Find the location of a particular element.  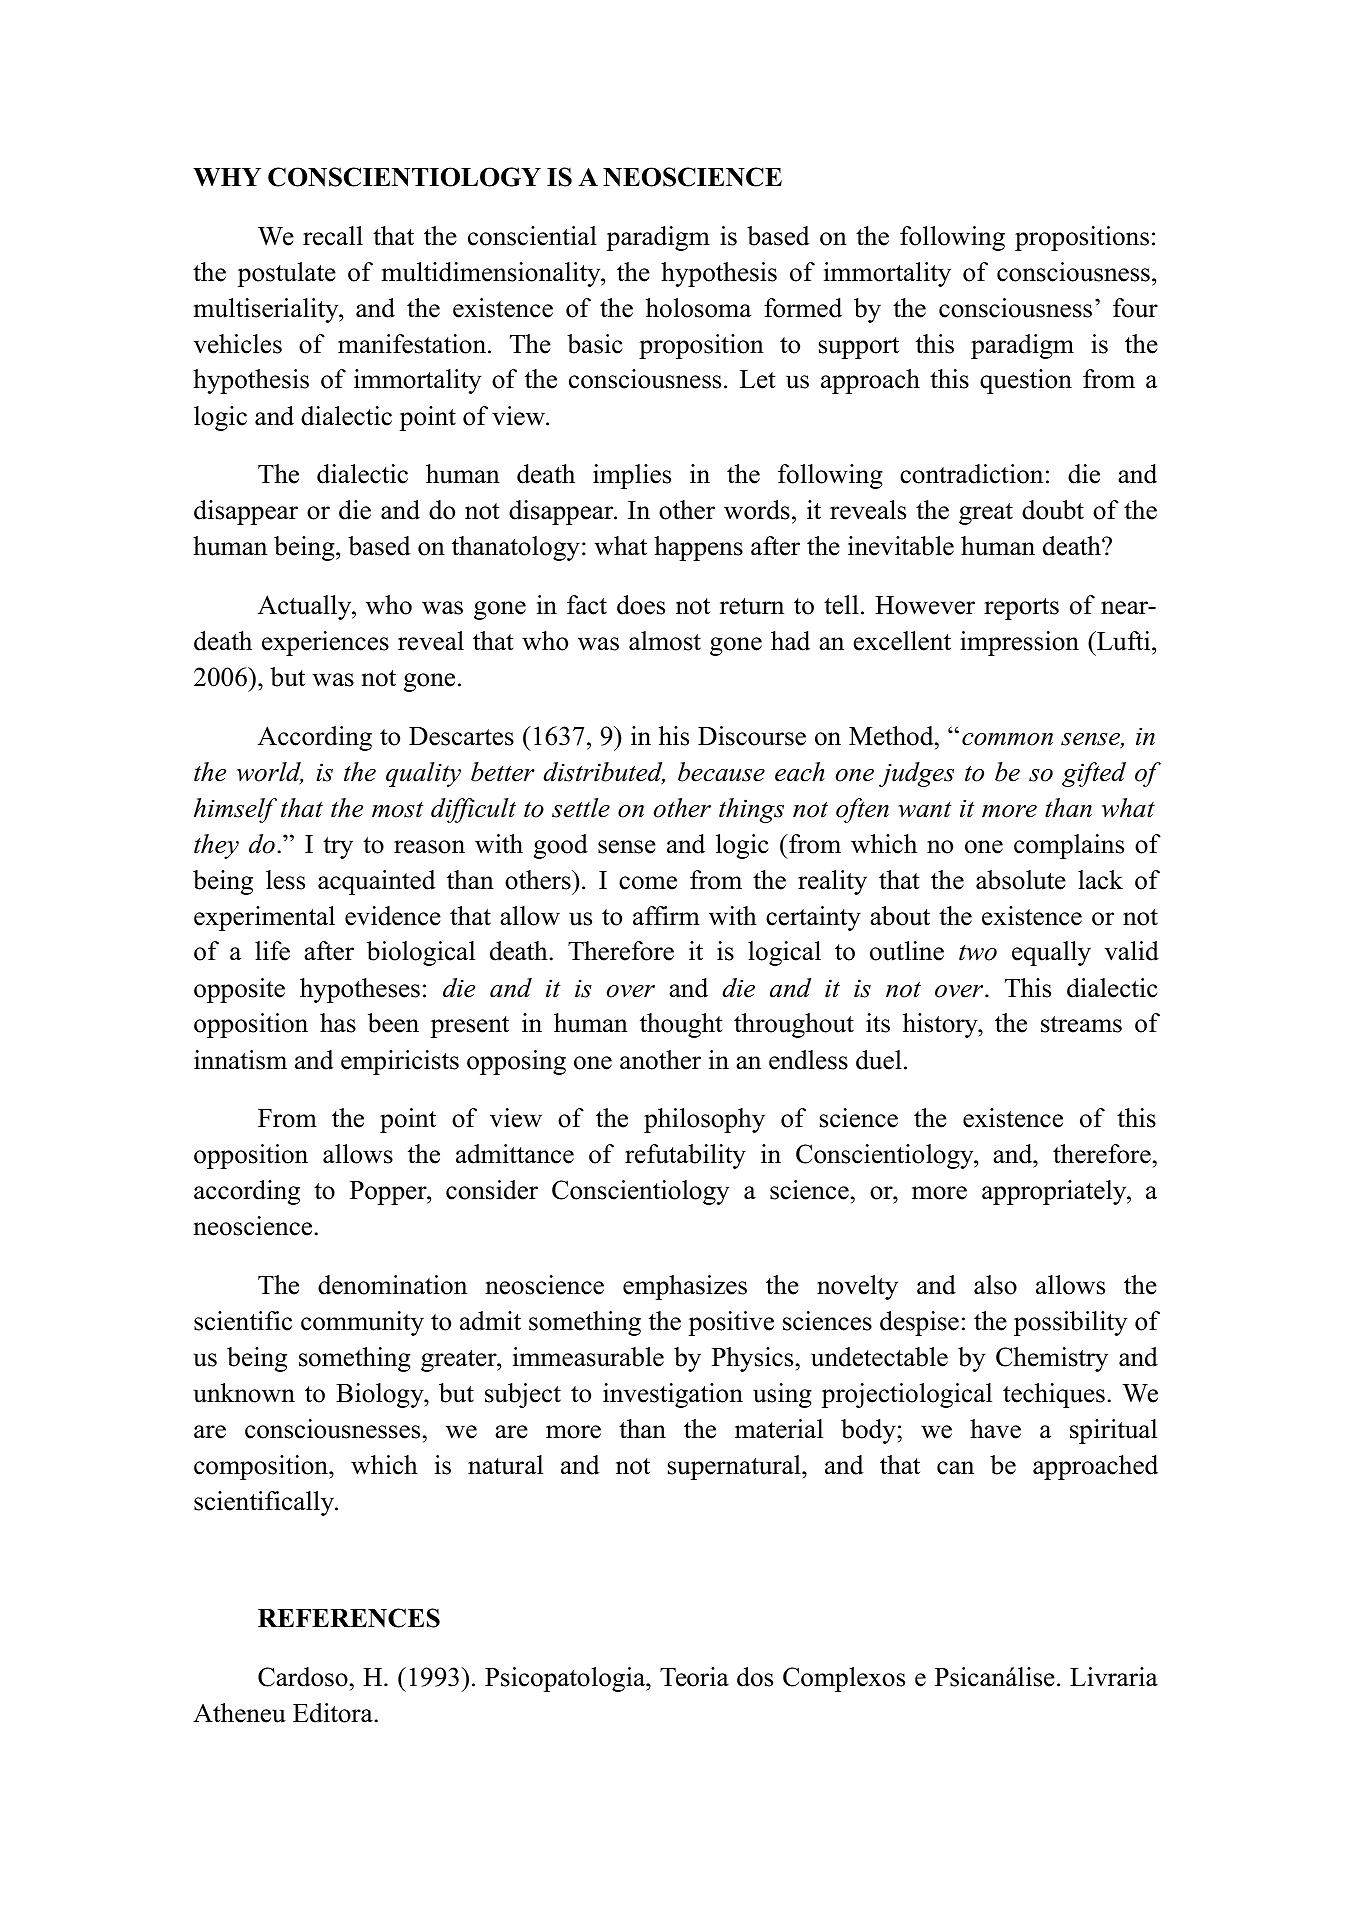

four is located at coordinates (1135, 308).
